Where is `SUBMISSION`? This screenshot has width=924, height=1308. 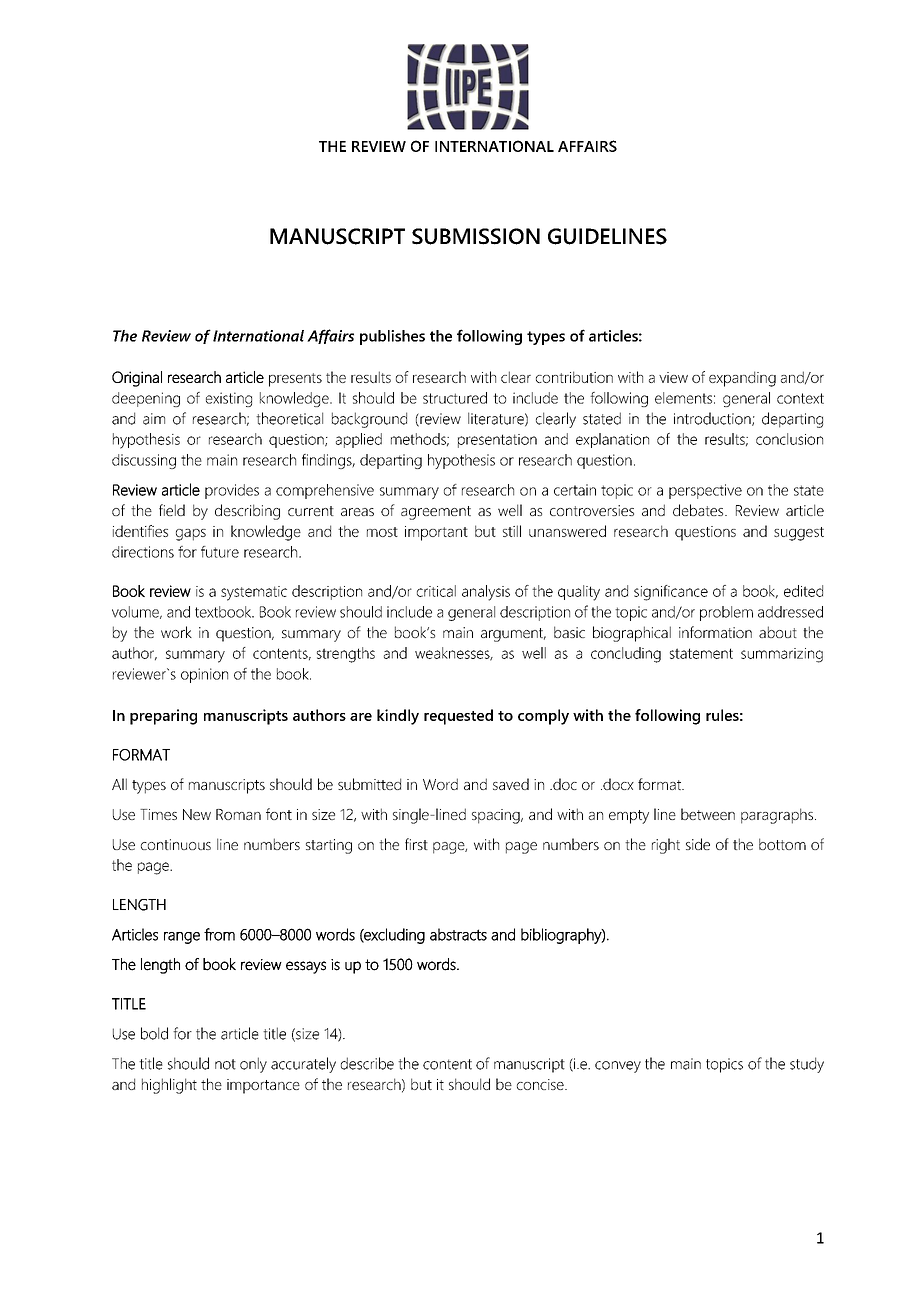 SUBMISSION is located at coordinates (476, 236).
